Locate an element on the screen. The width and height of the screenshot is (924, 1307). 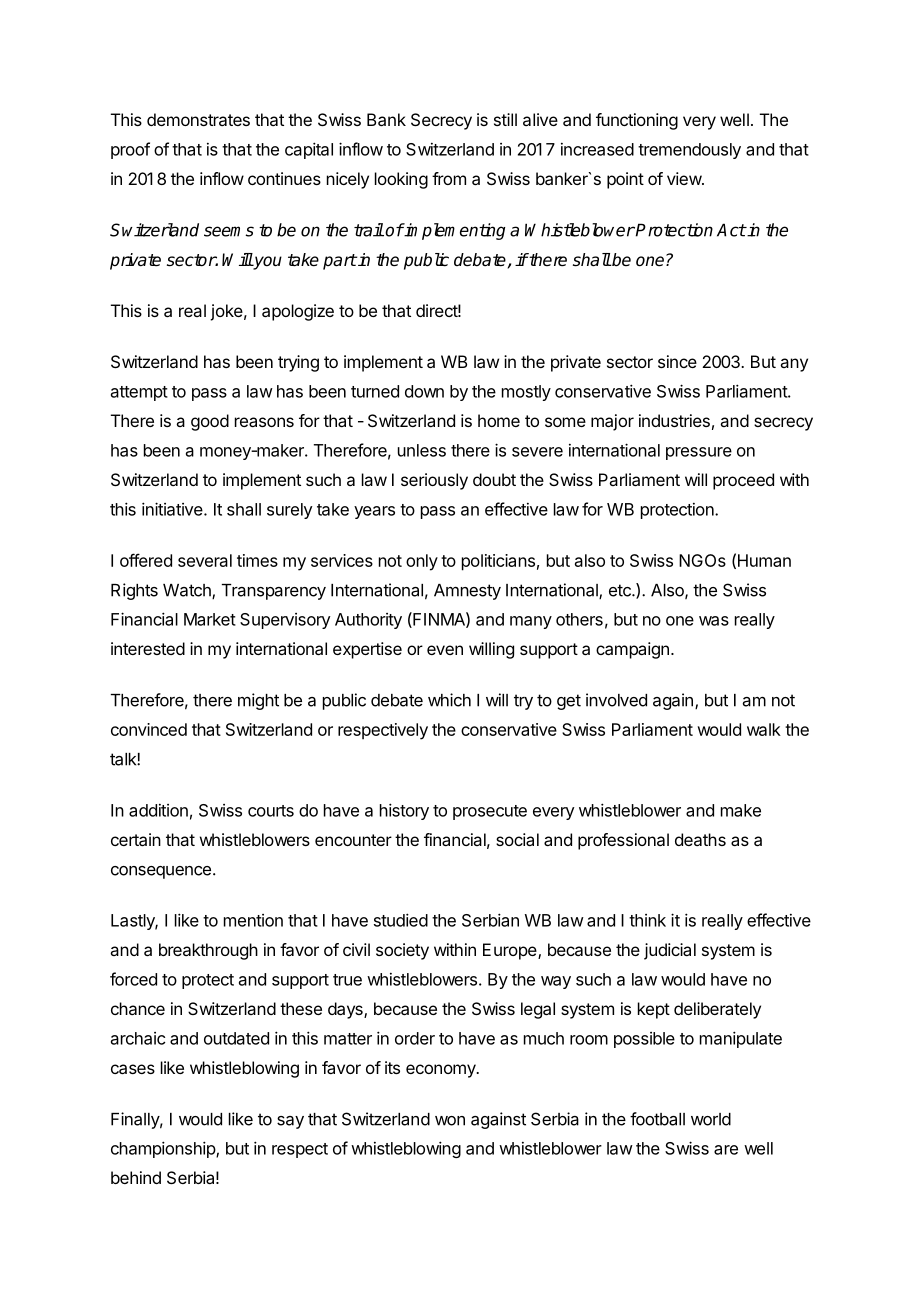
demonstrates is located at coordinates (198, 119).
